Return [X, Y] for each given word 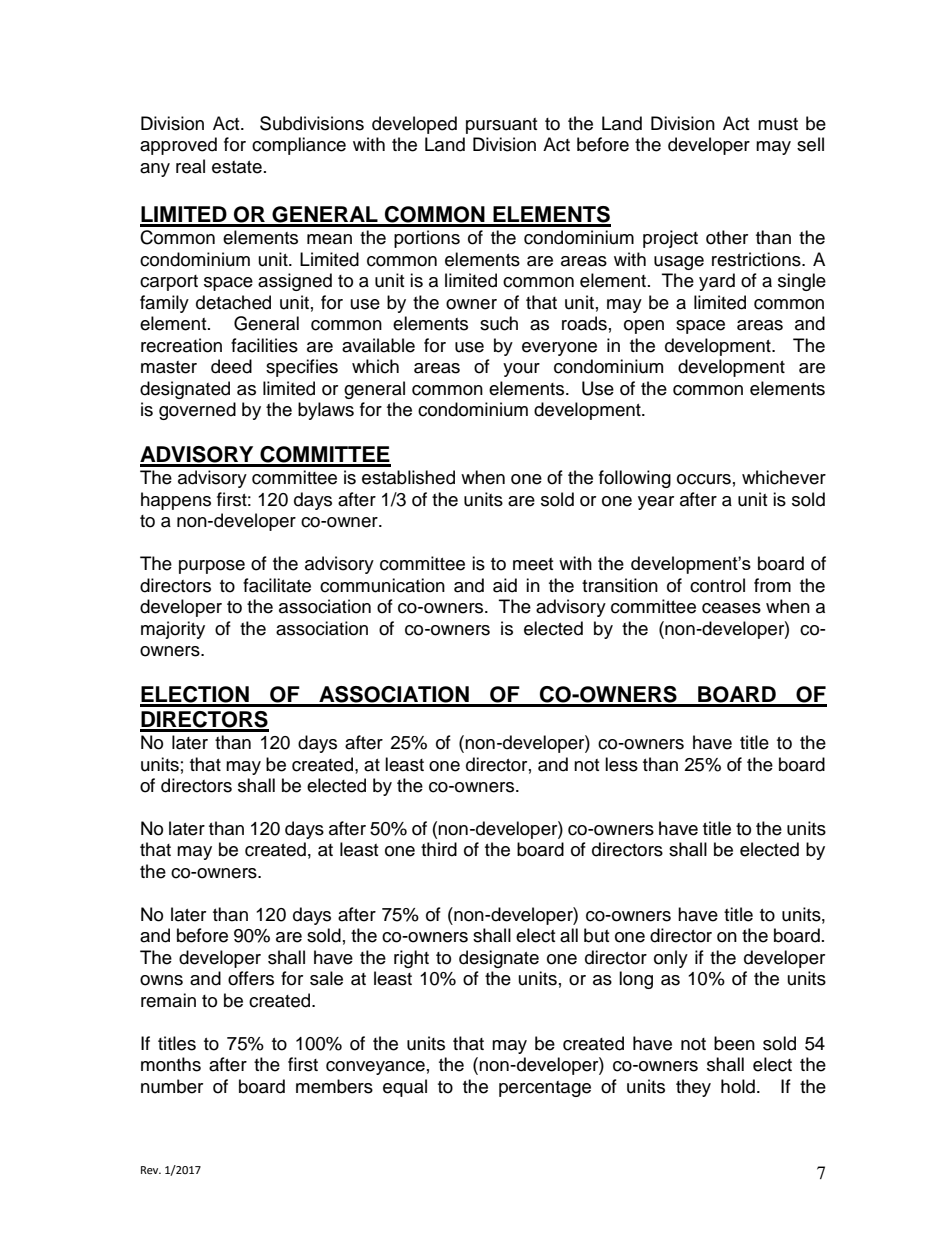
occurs [704, 479]
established [408, 477]
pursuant [501, 126]
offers [251, 978]
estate [237, 167]
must [778, 124]
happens [176, 501]
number [172, 1086]
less [621, 764]
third [439, 849]
